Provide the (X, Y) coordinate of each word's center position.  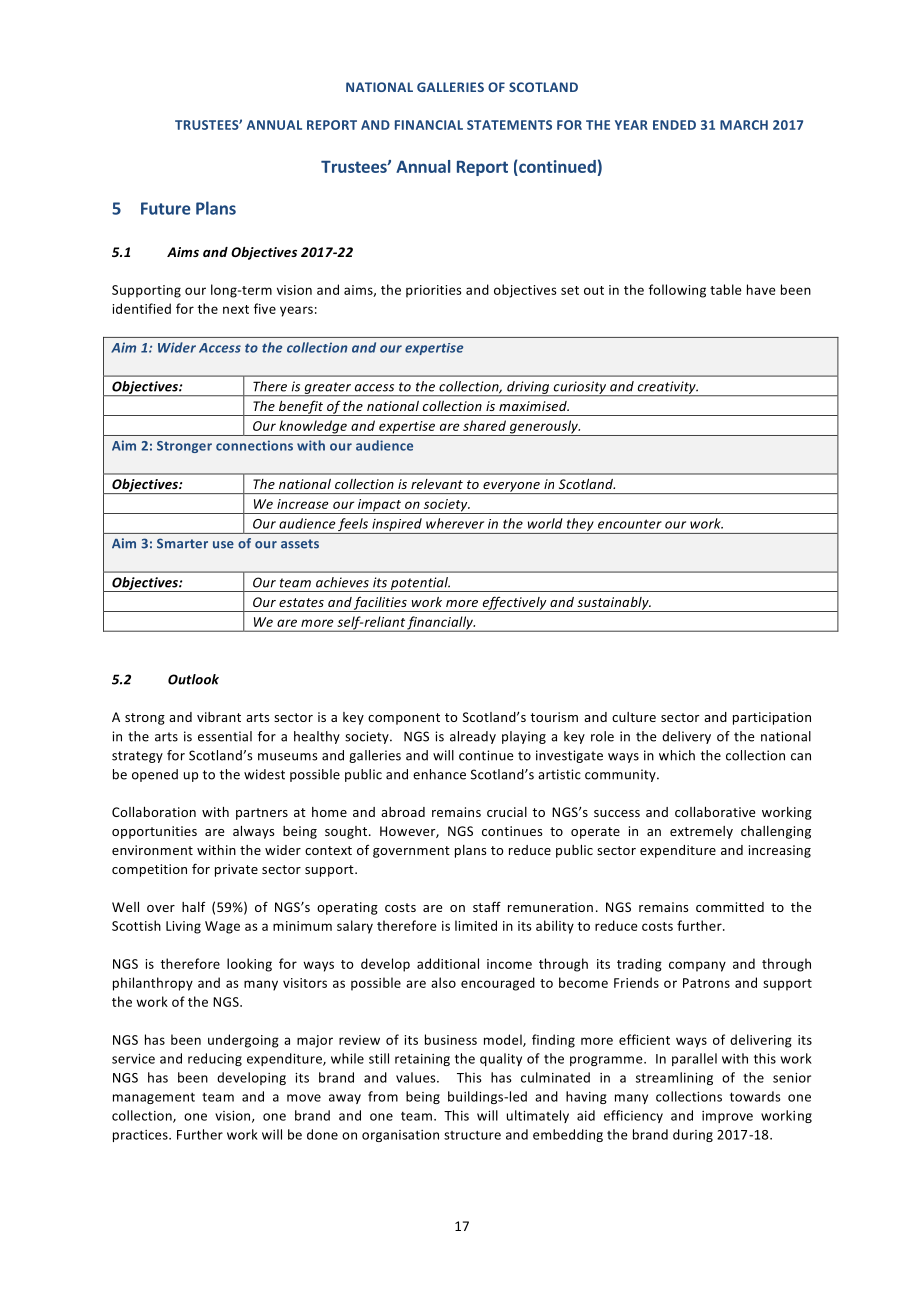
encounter (630, 524)
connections (254, 445)
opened (155, 775)
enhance (439, 774)
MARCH (744, 125)
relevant (437, 484)
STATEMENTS (509, 125)
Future (166, 208)
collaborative (715, 812)
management (154, 1098)
